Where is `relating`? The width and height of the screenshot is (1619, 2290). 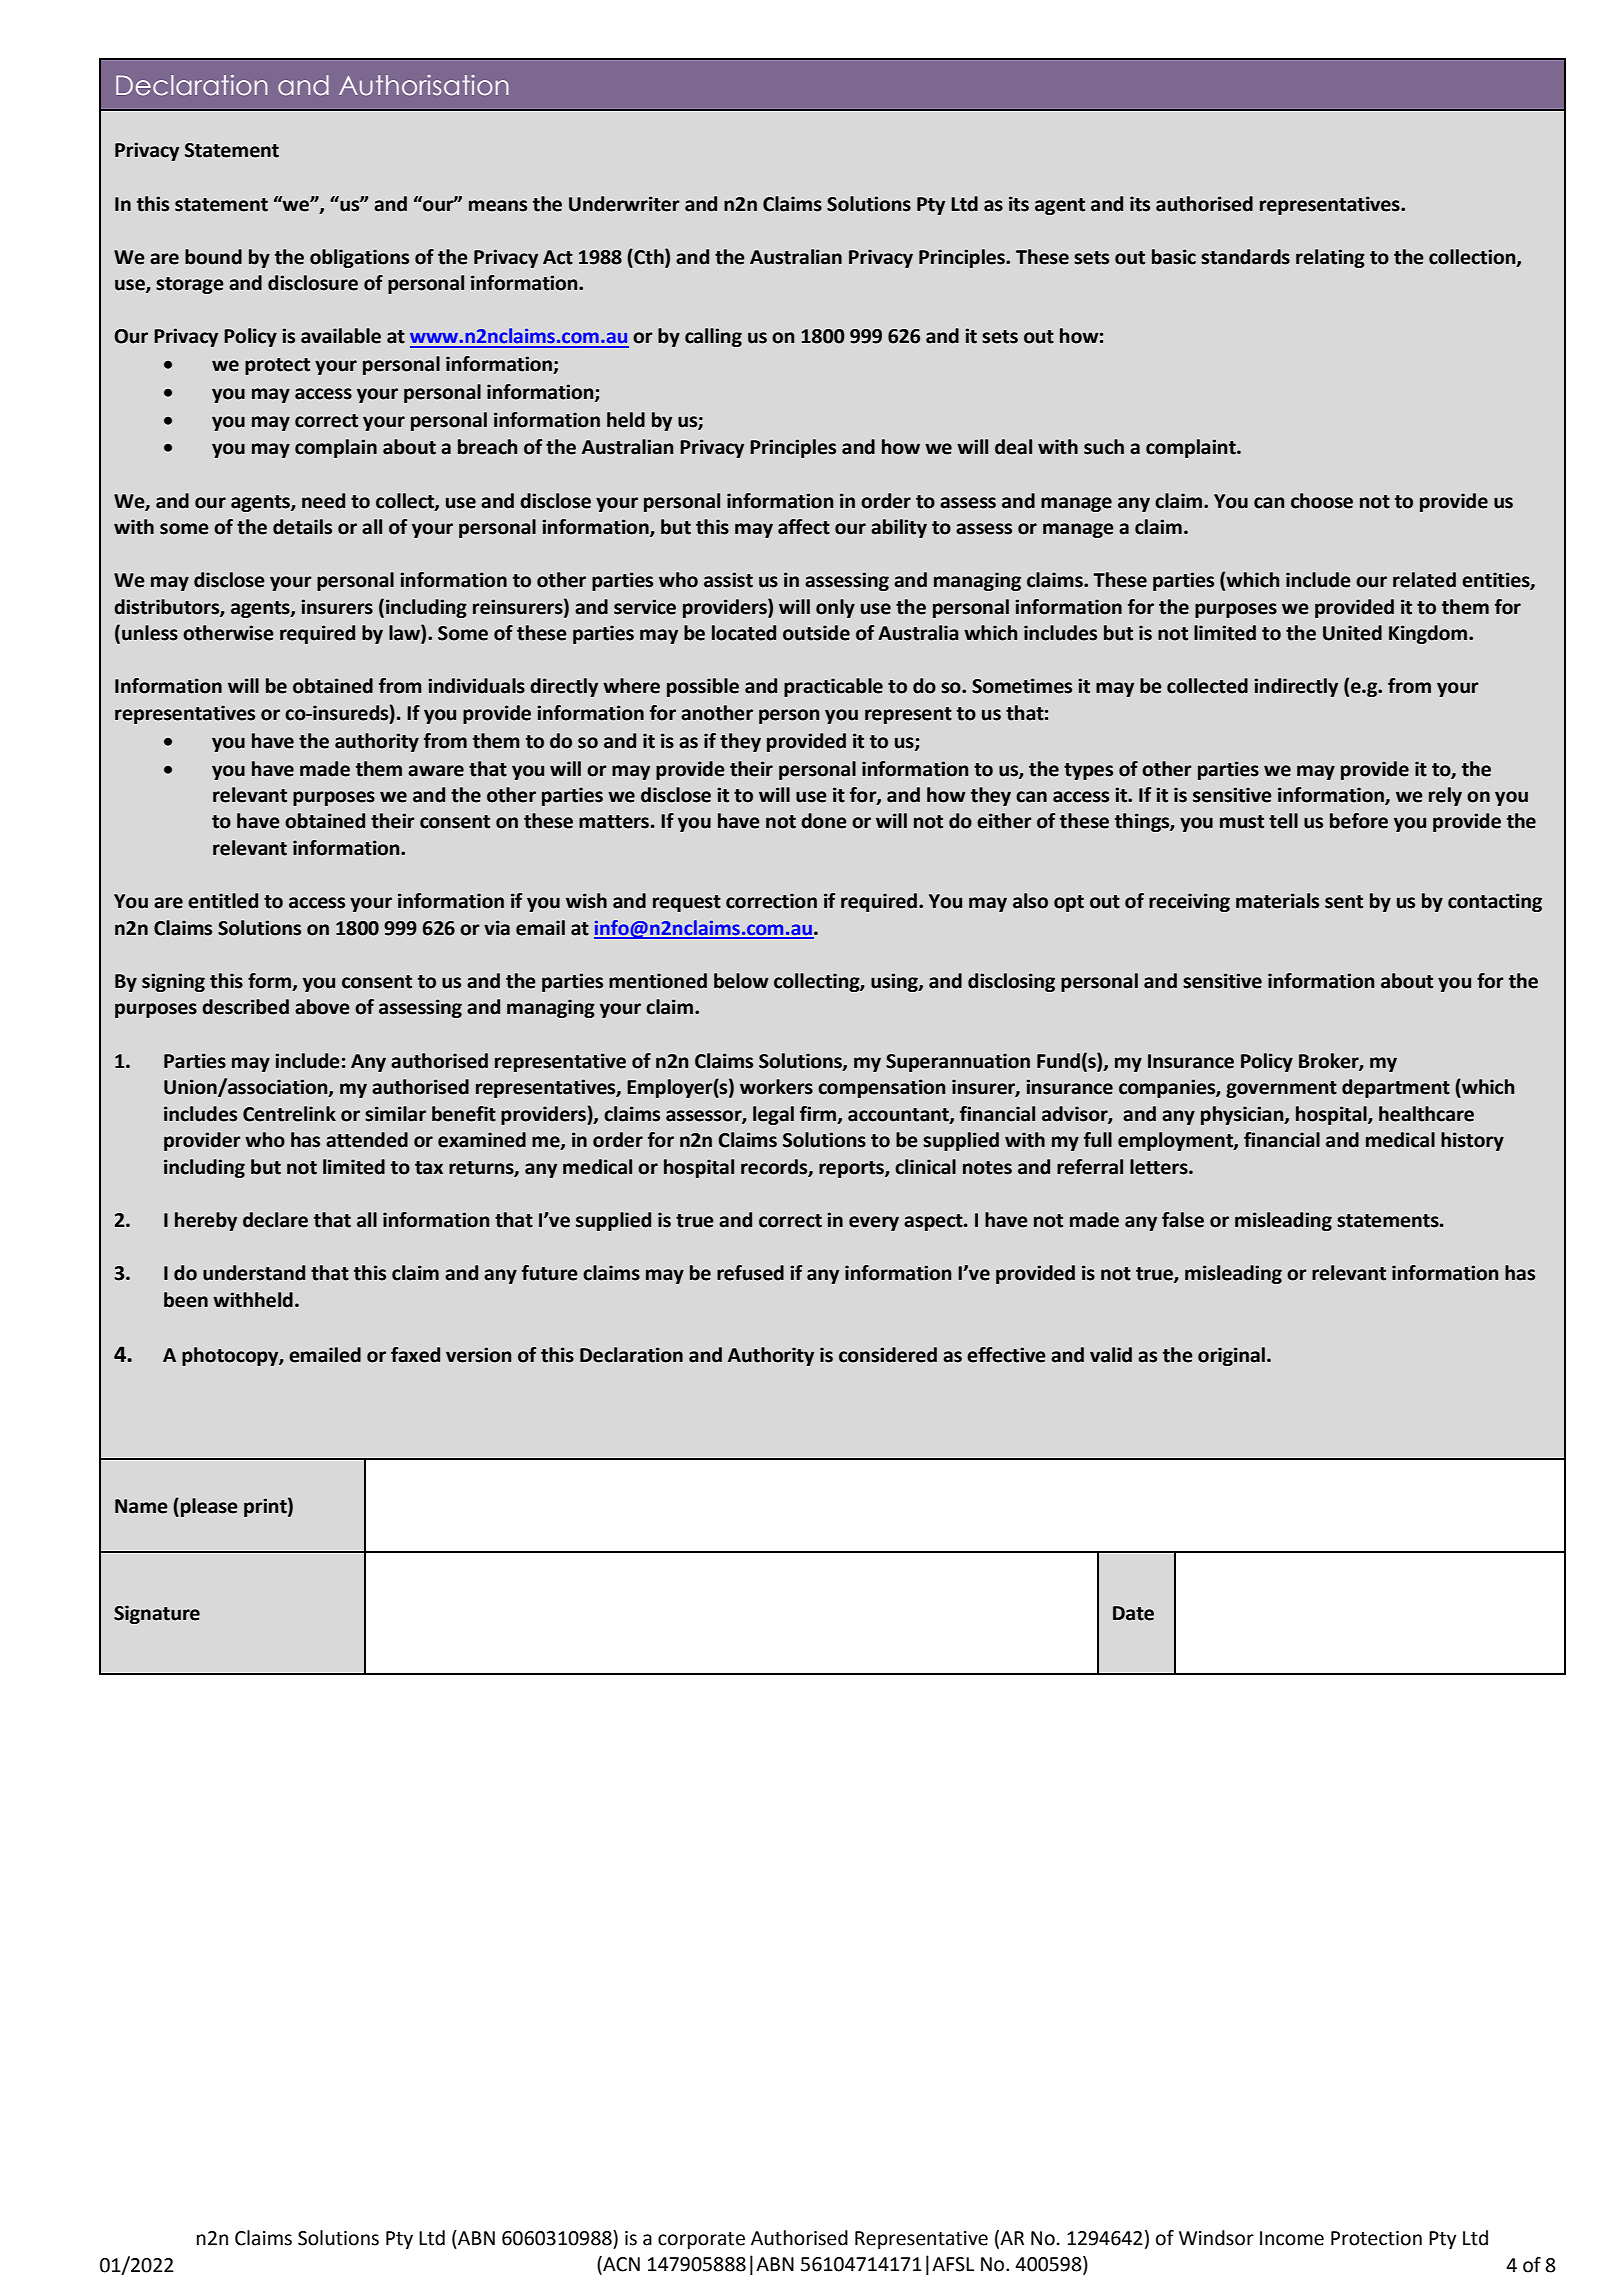 relating is located at coordinates (1330, 258).
